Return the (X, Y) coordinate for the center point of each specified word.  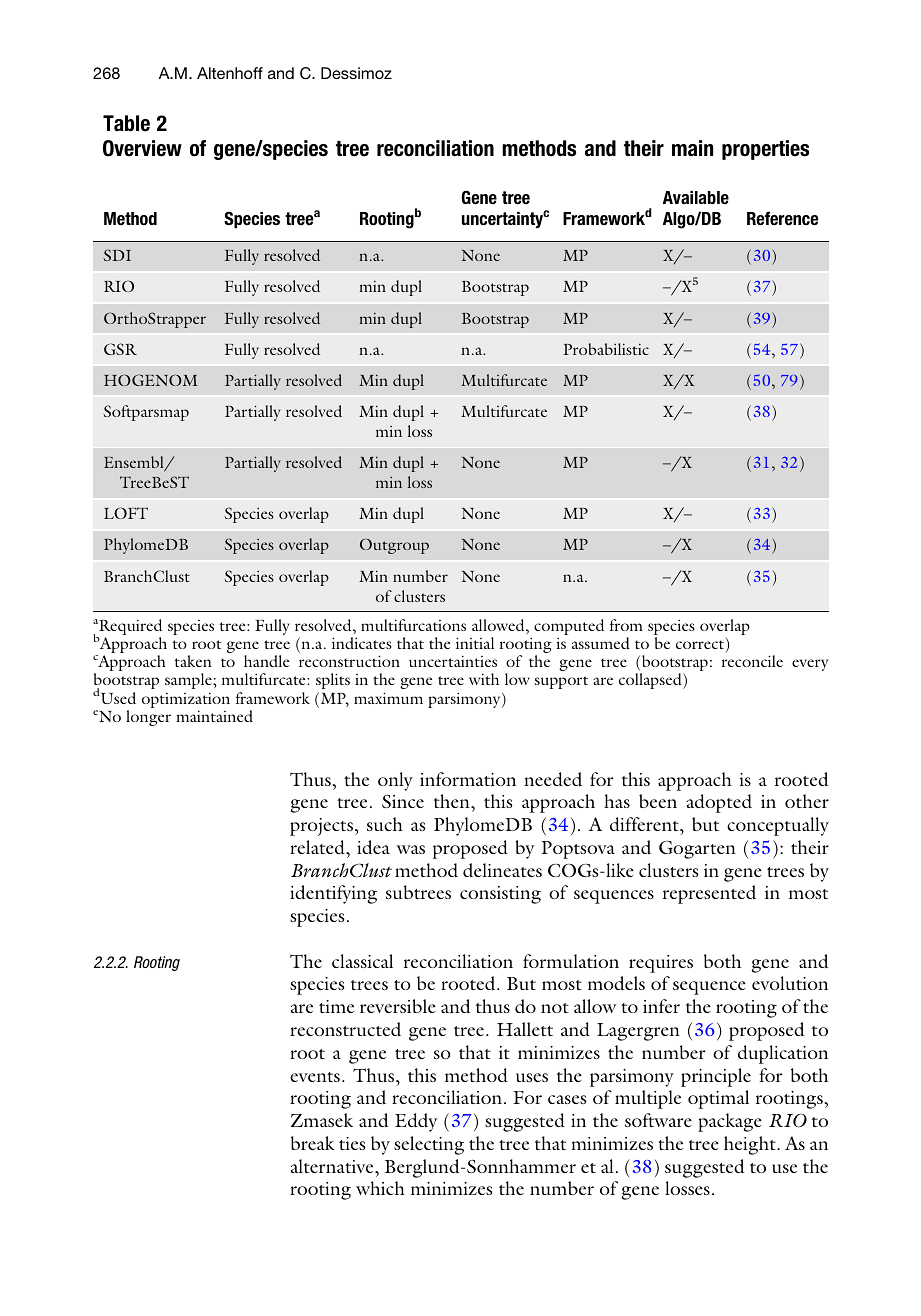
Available (696, 198)
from (626, 625)
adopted (719, 803)
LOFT (126, 513)
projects (321, 827)
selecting (429, 1145)
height (751, 1145)
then (453, 801)
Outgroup (394, 546)
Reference (782, 218)
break (312, 1143)
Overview (142, 148)
